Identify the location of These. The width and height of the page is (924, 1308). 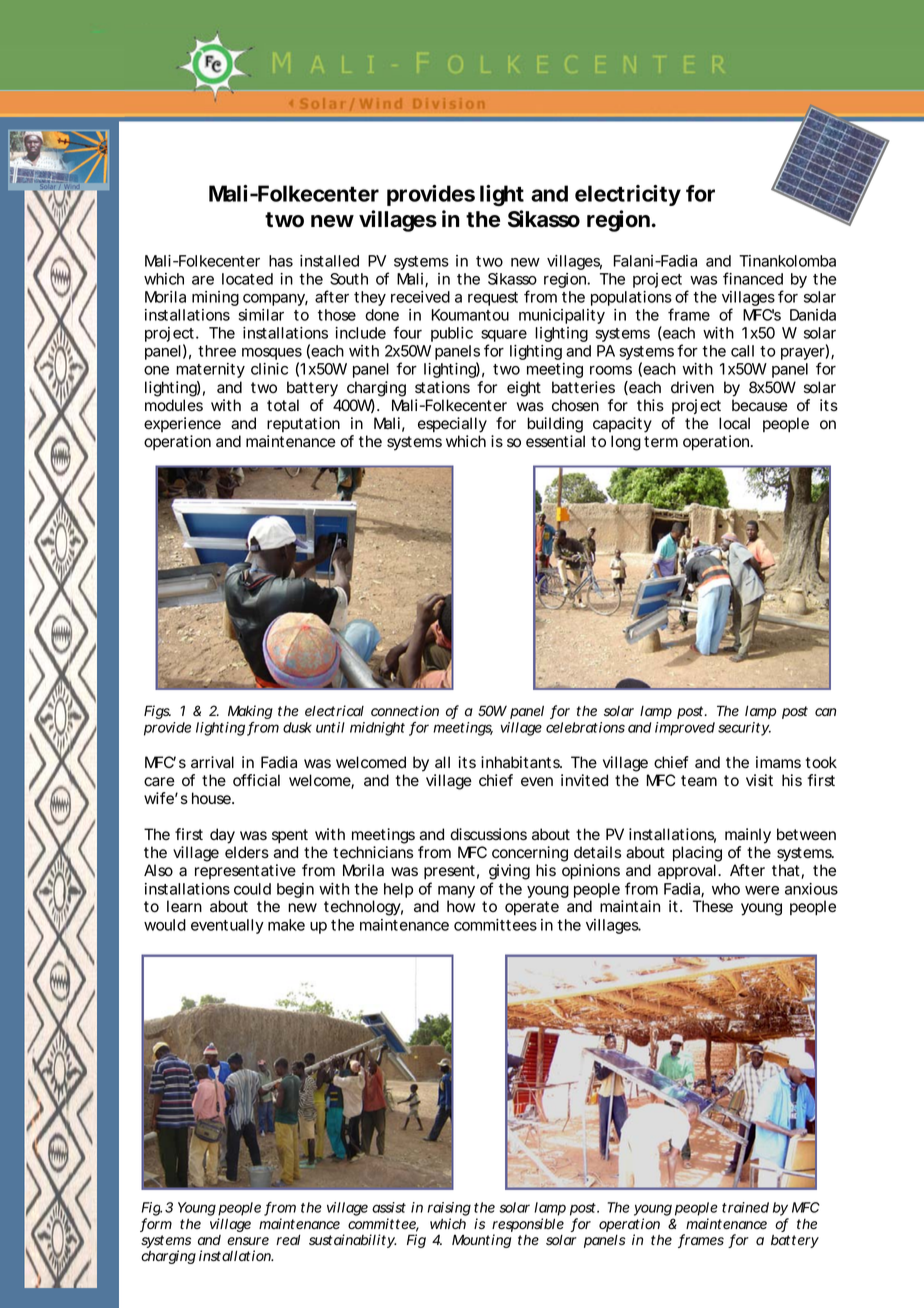
(713, 906).
